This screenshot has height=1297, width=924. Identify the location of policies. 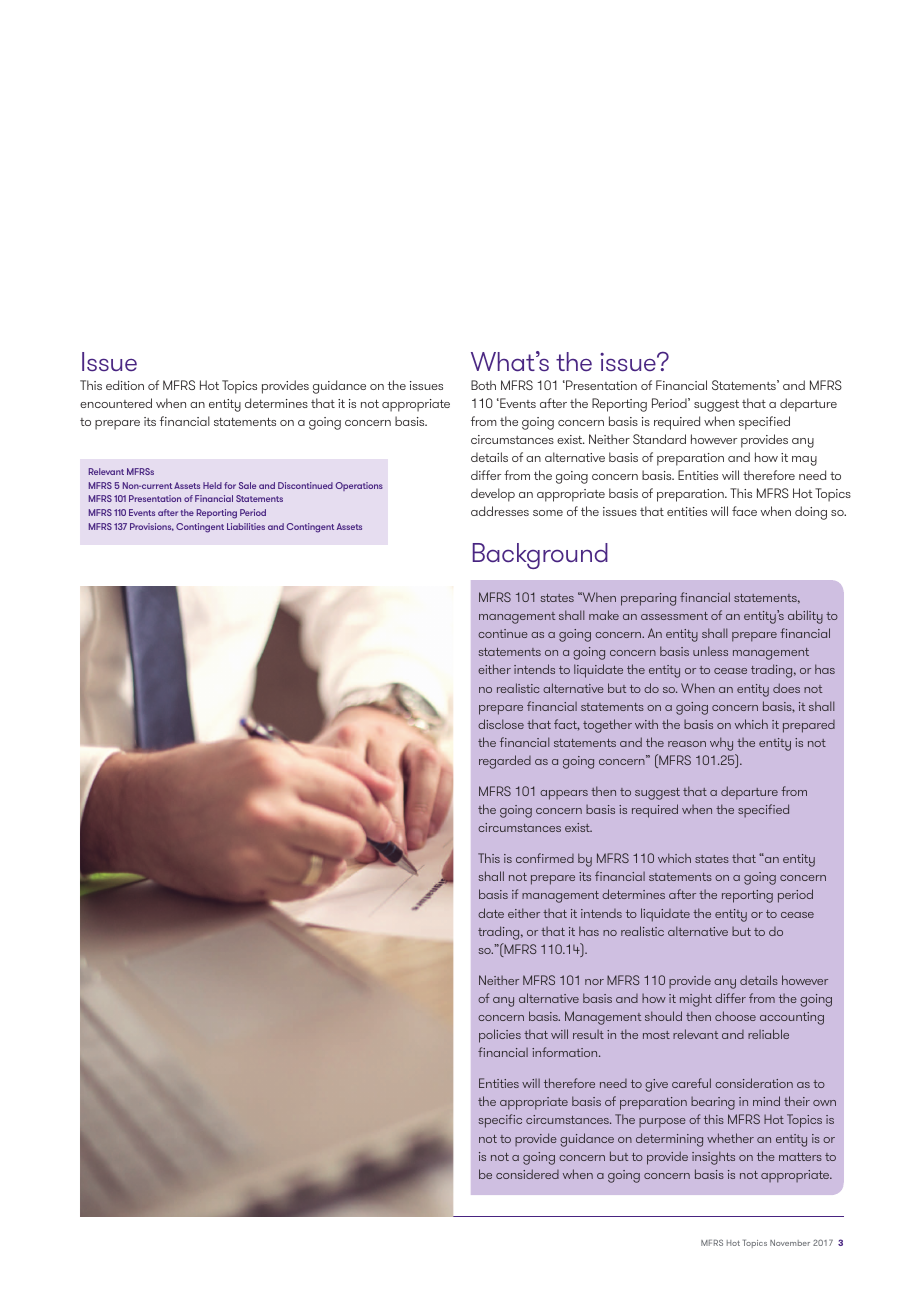
(500, 1036).
